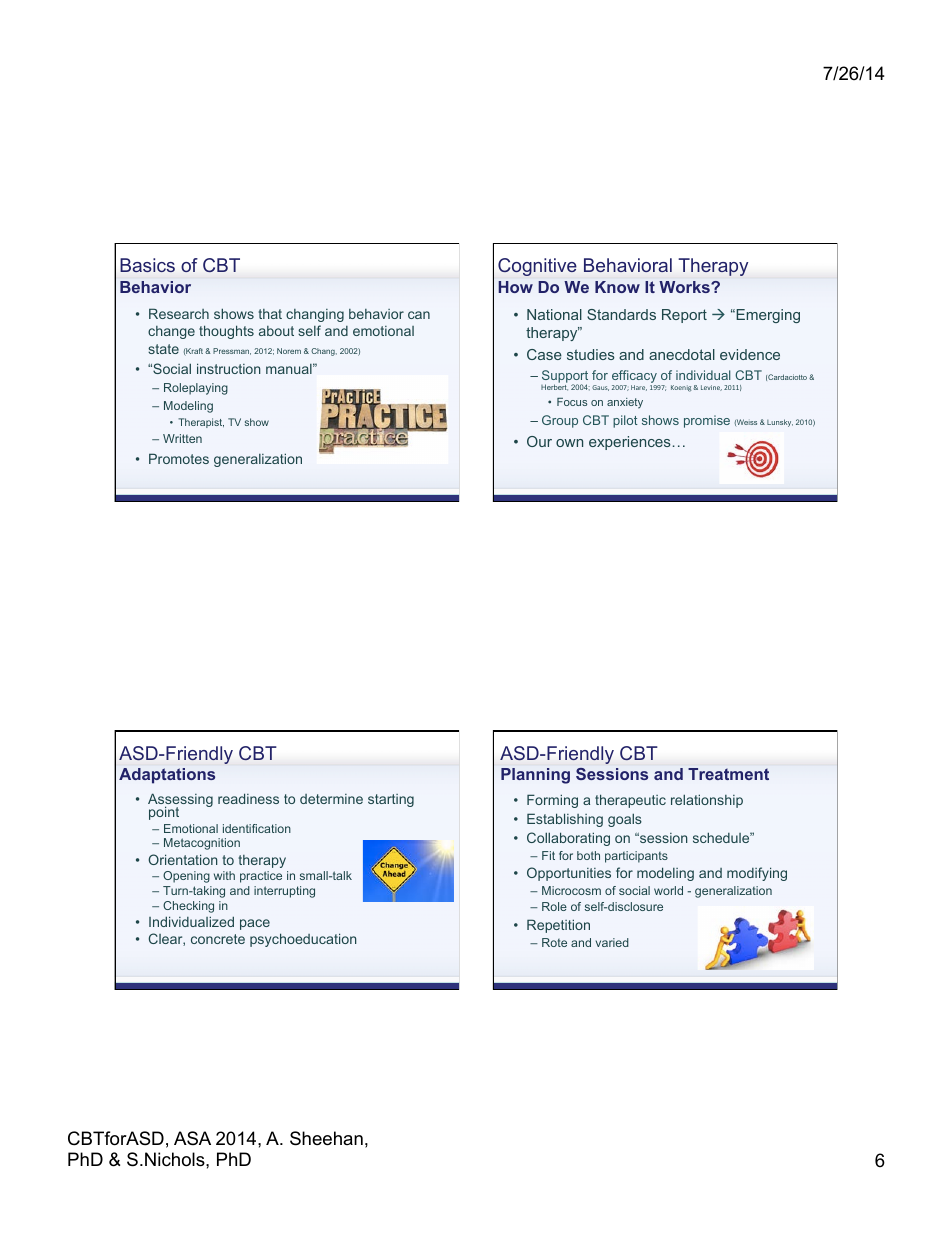  Describe the element at coordinates (326, 1138) in the page. I see `Sheehan` at that location.
